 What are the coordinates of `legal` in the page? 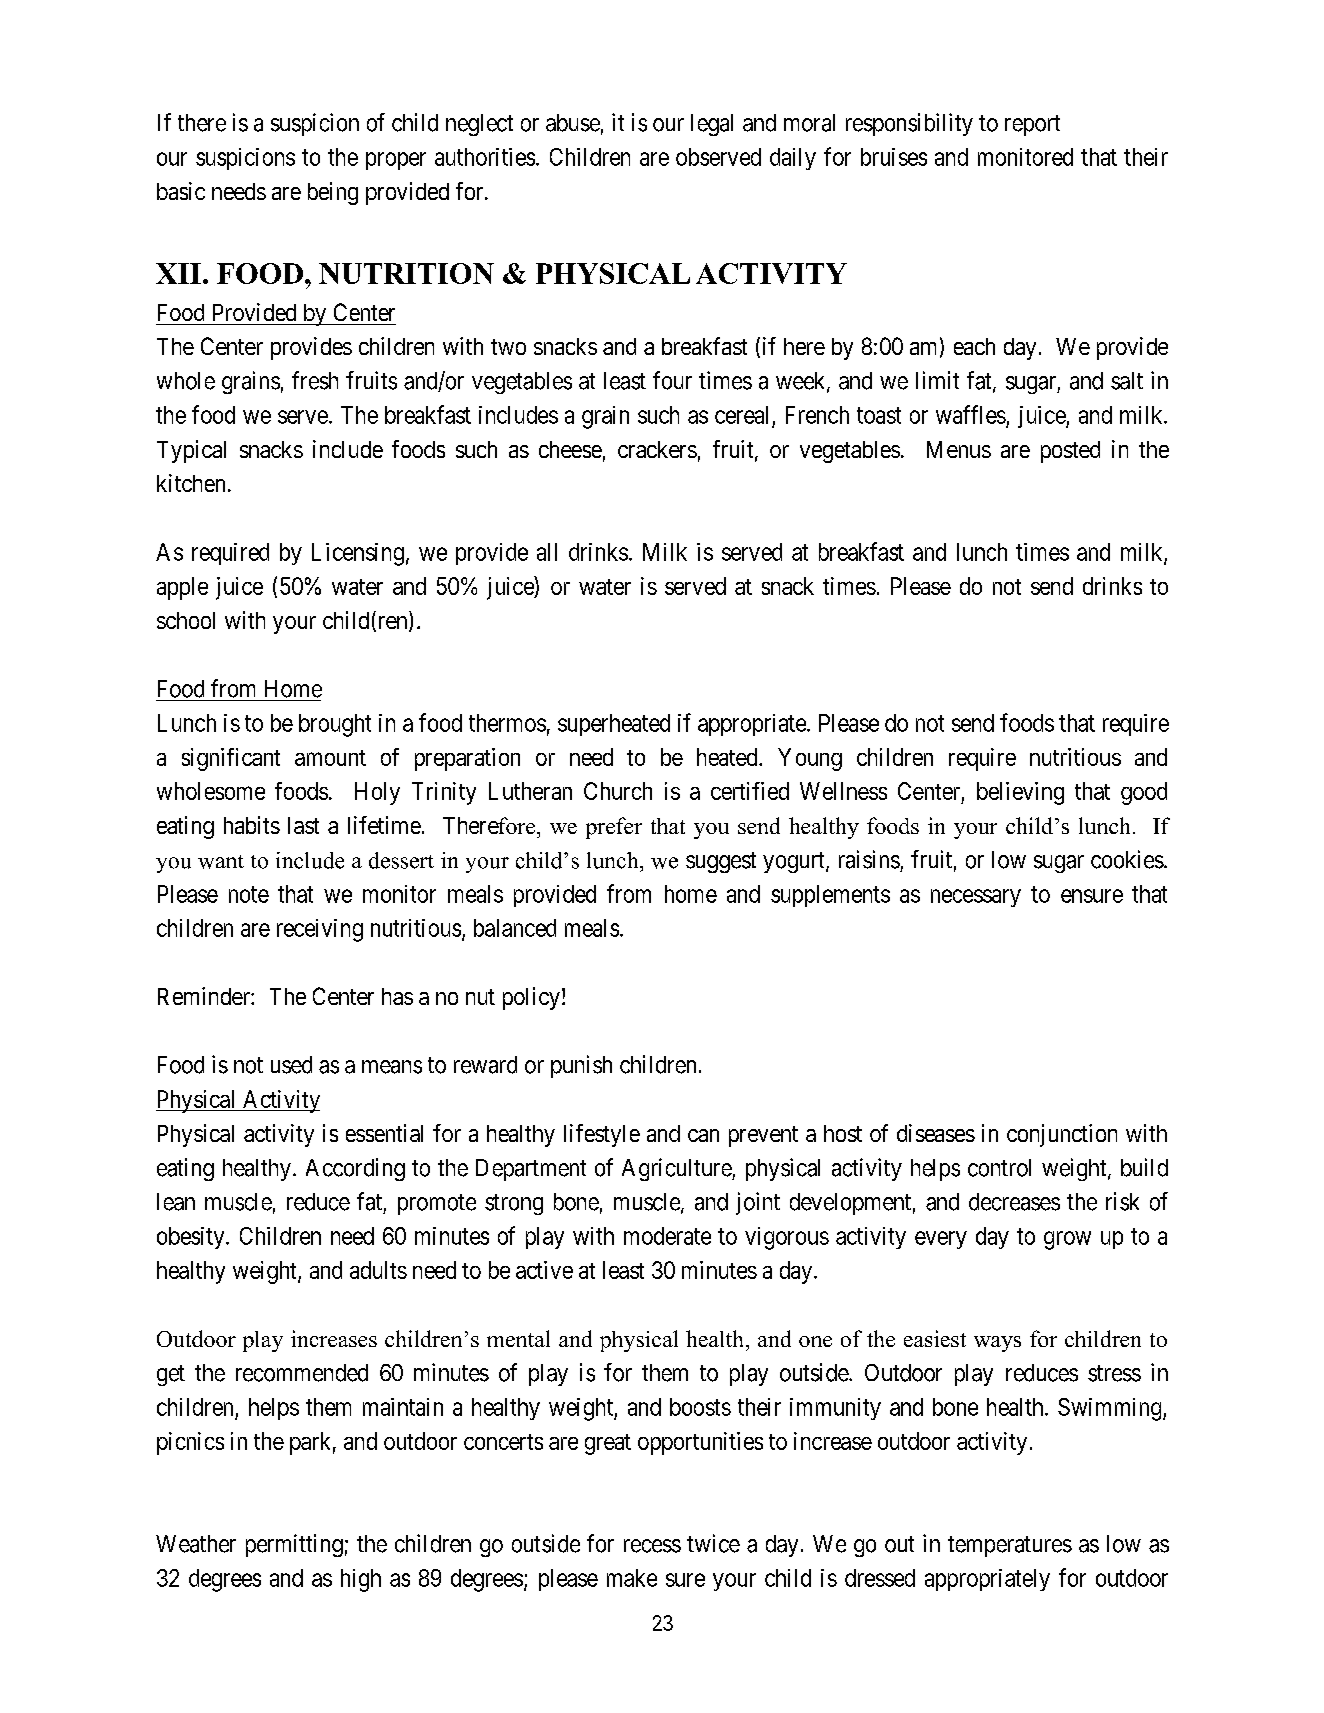 It's located at (712, 125).
